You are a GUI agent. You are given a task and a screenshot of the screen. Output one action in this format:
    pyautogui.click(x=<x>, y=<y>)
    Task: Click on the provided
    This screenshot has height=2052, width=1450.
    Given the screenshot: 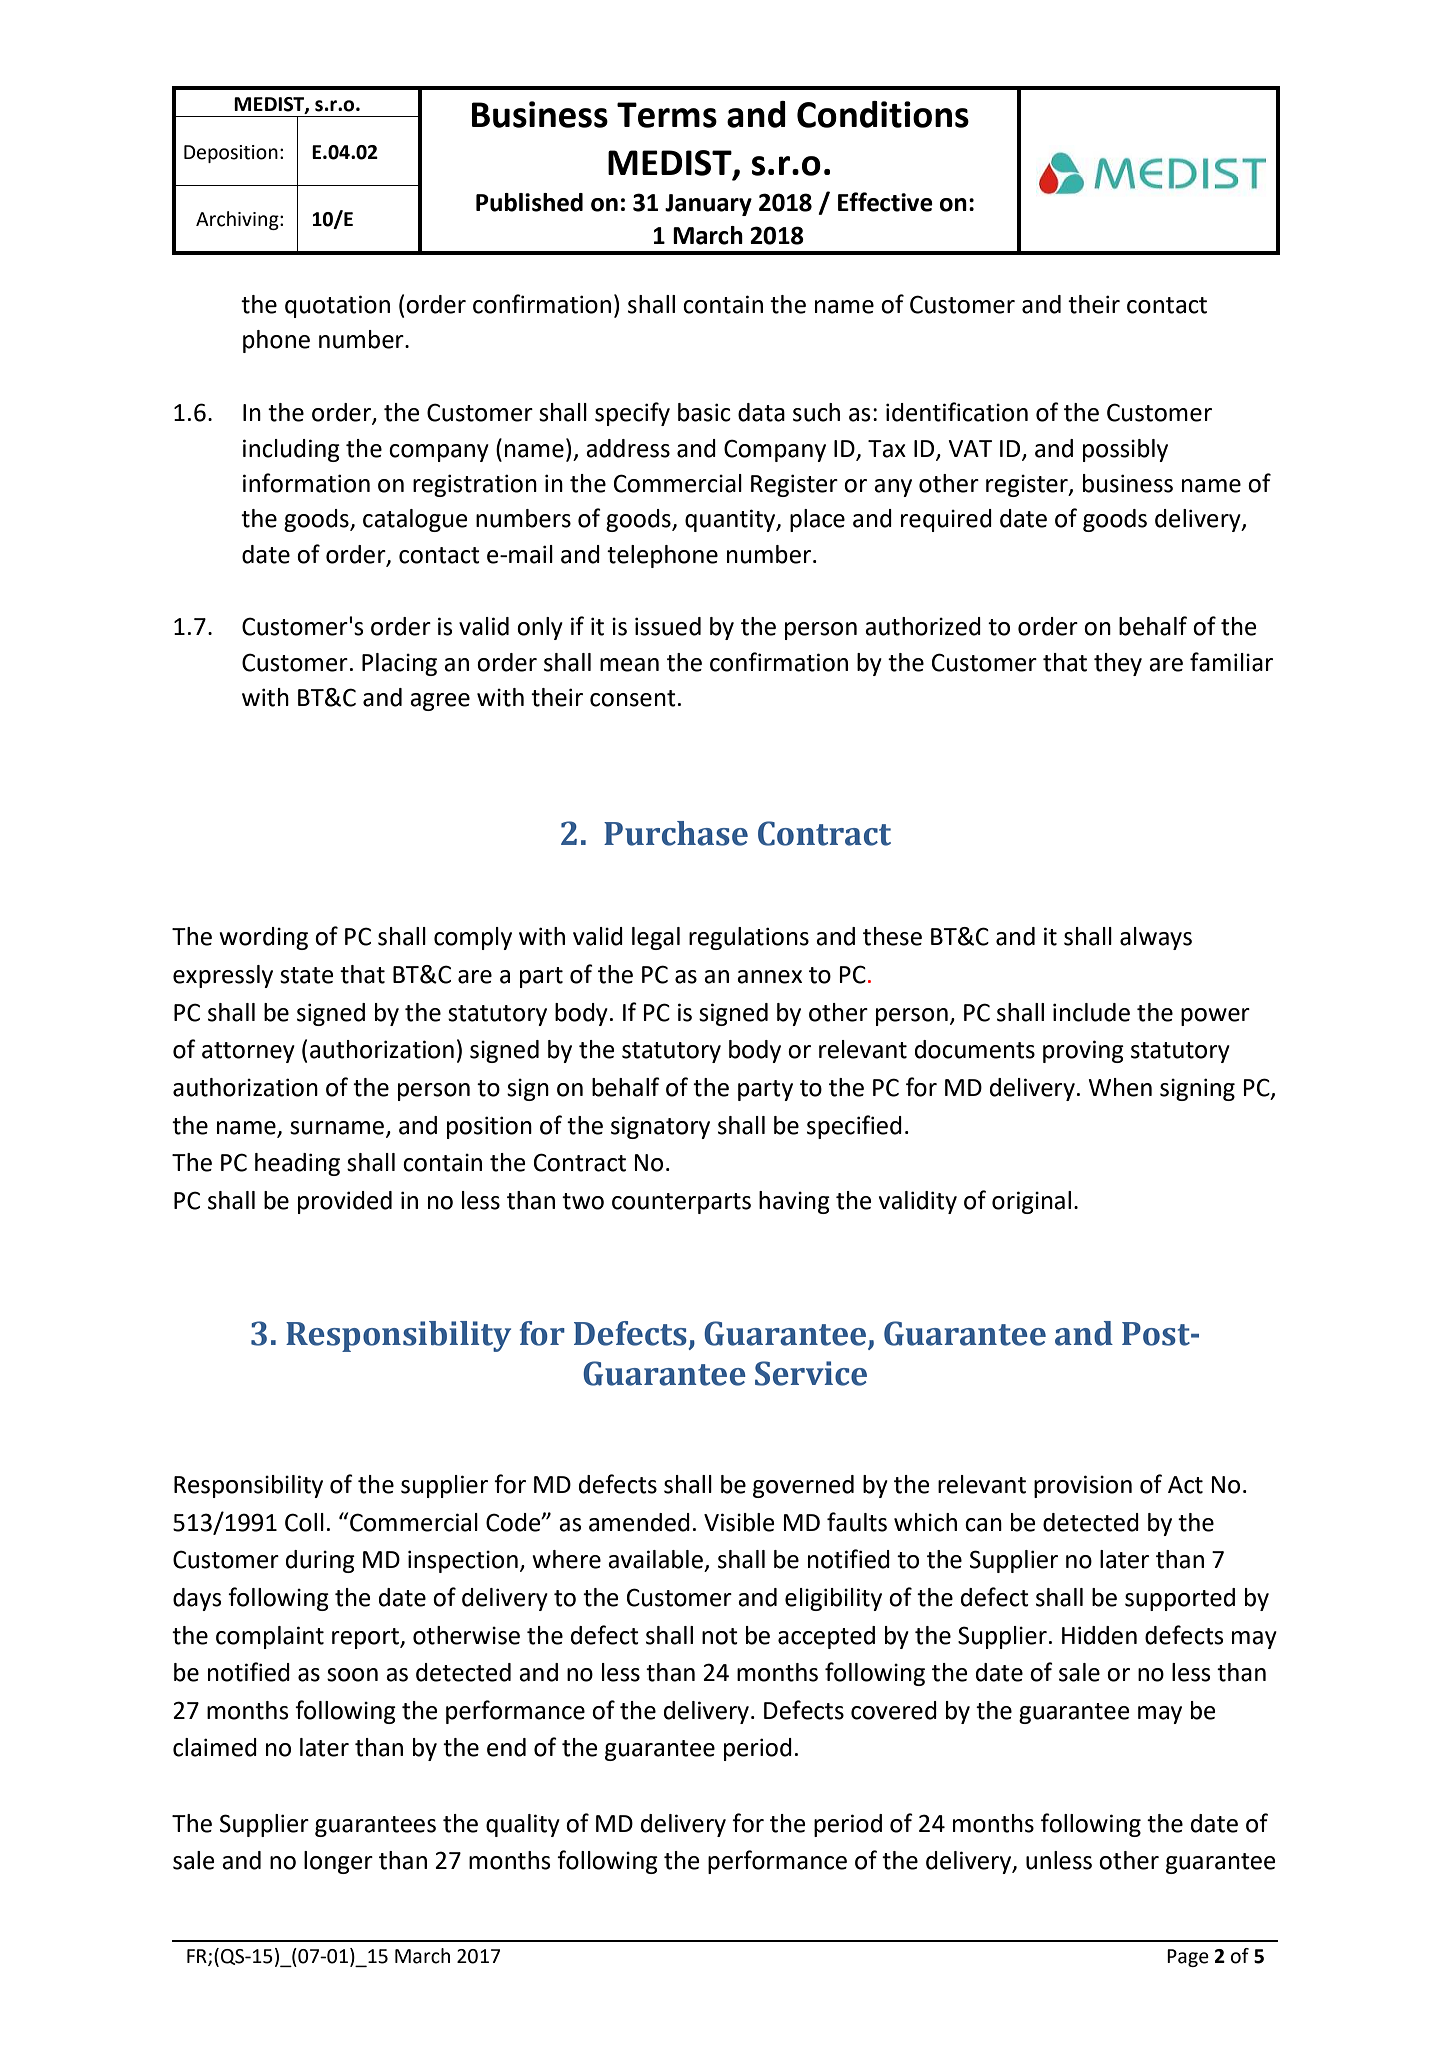 What is the action you would take?
    pyautogui.click(x=345, y=1202)
